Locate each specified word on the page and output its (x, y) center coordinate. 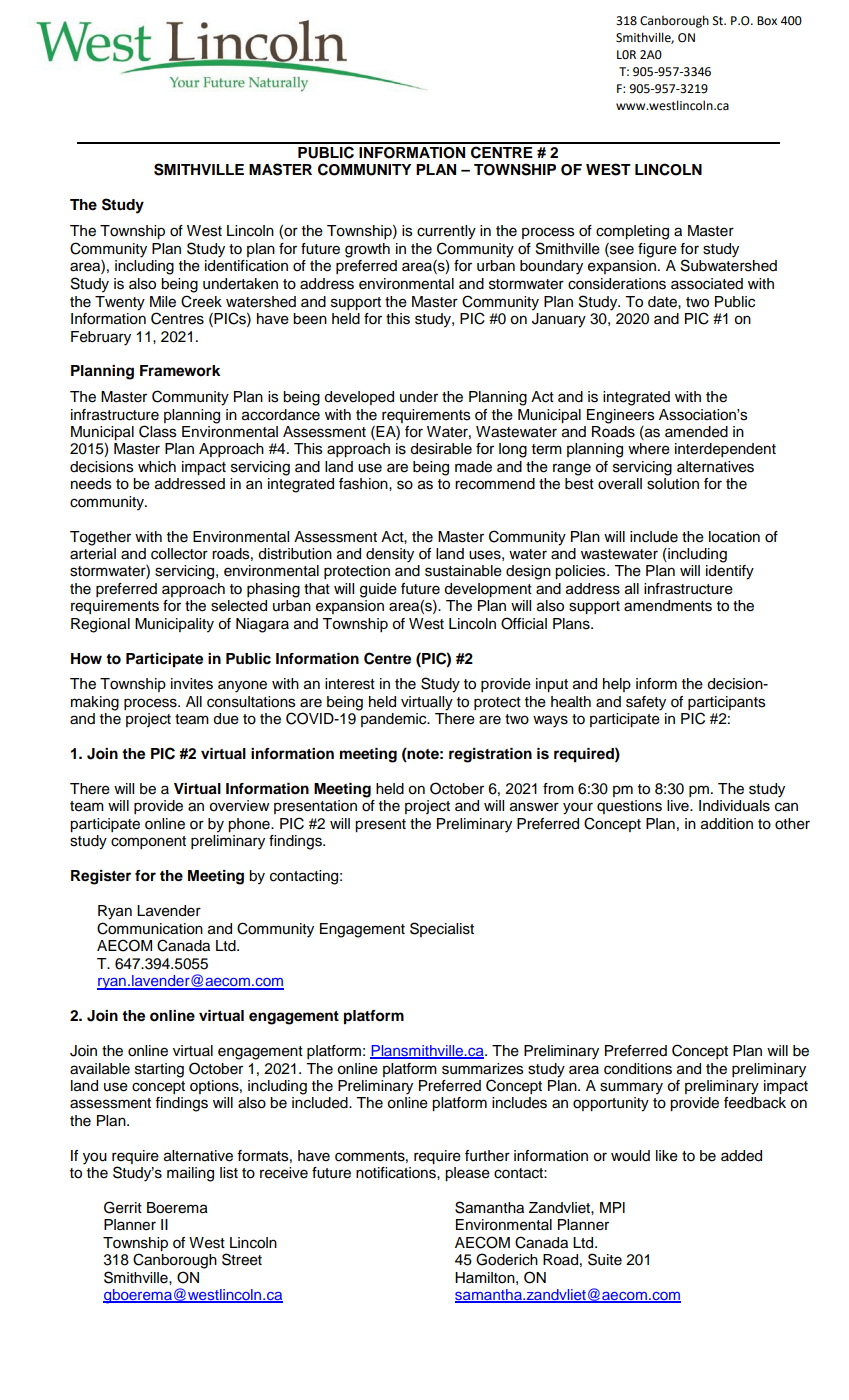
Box (767, 21)
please (467, 1174)
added (741, 1156)
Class (157, 431)
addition (727, 824)
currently (446, 232)
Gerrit (123, 1207)
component (148, 842)
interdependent (725, 450)
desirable (441, 449)
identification (246, 266)
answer (534, 807)
